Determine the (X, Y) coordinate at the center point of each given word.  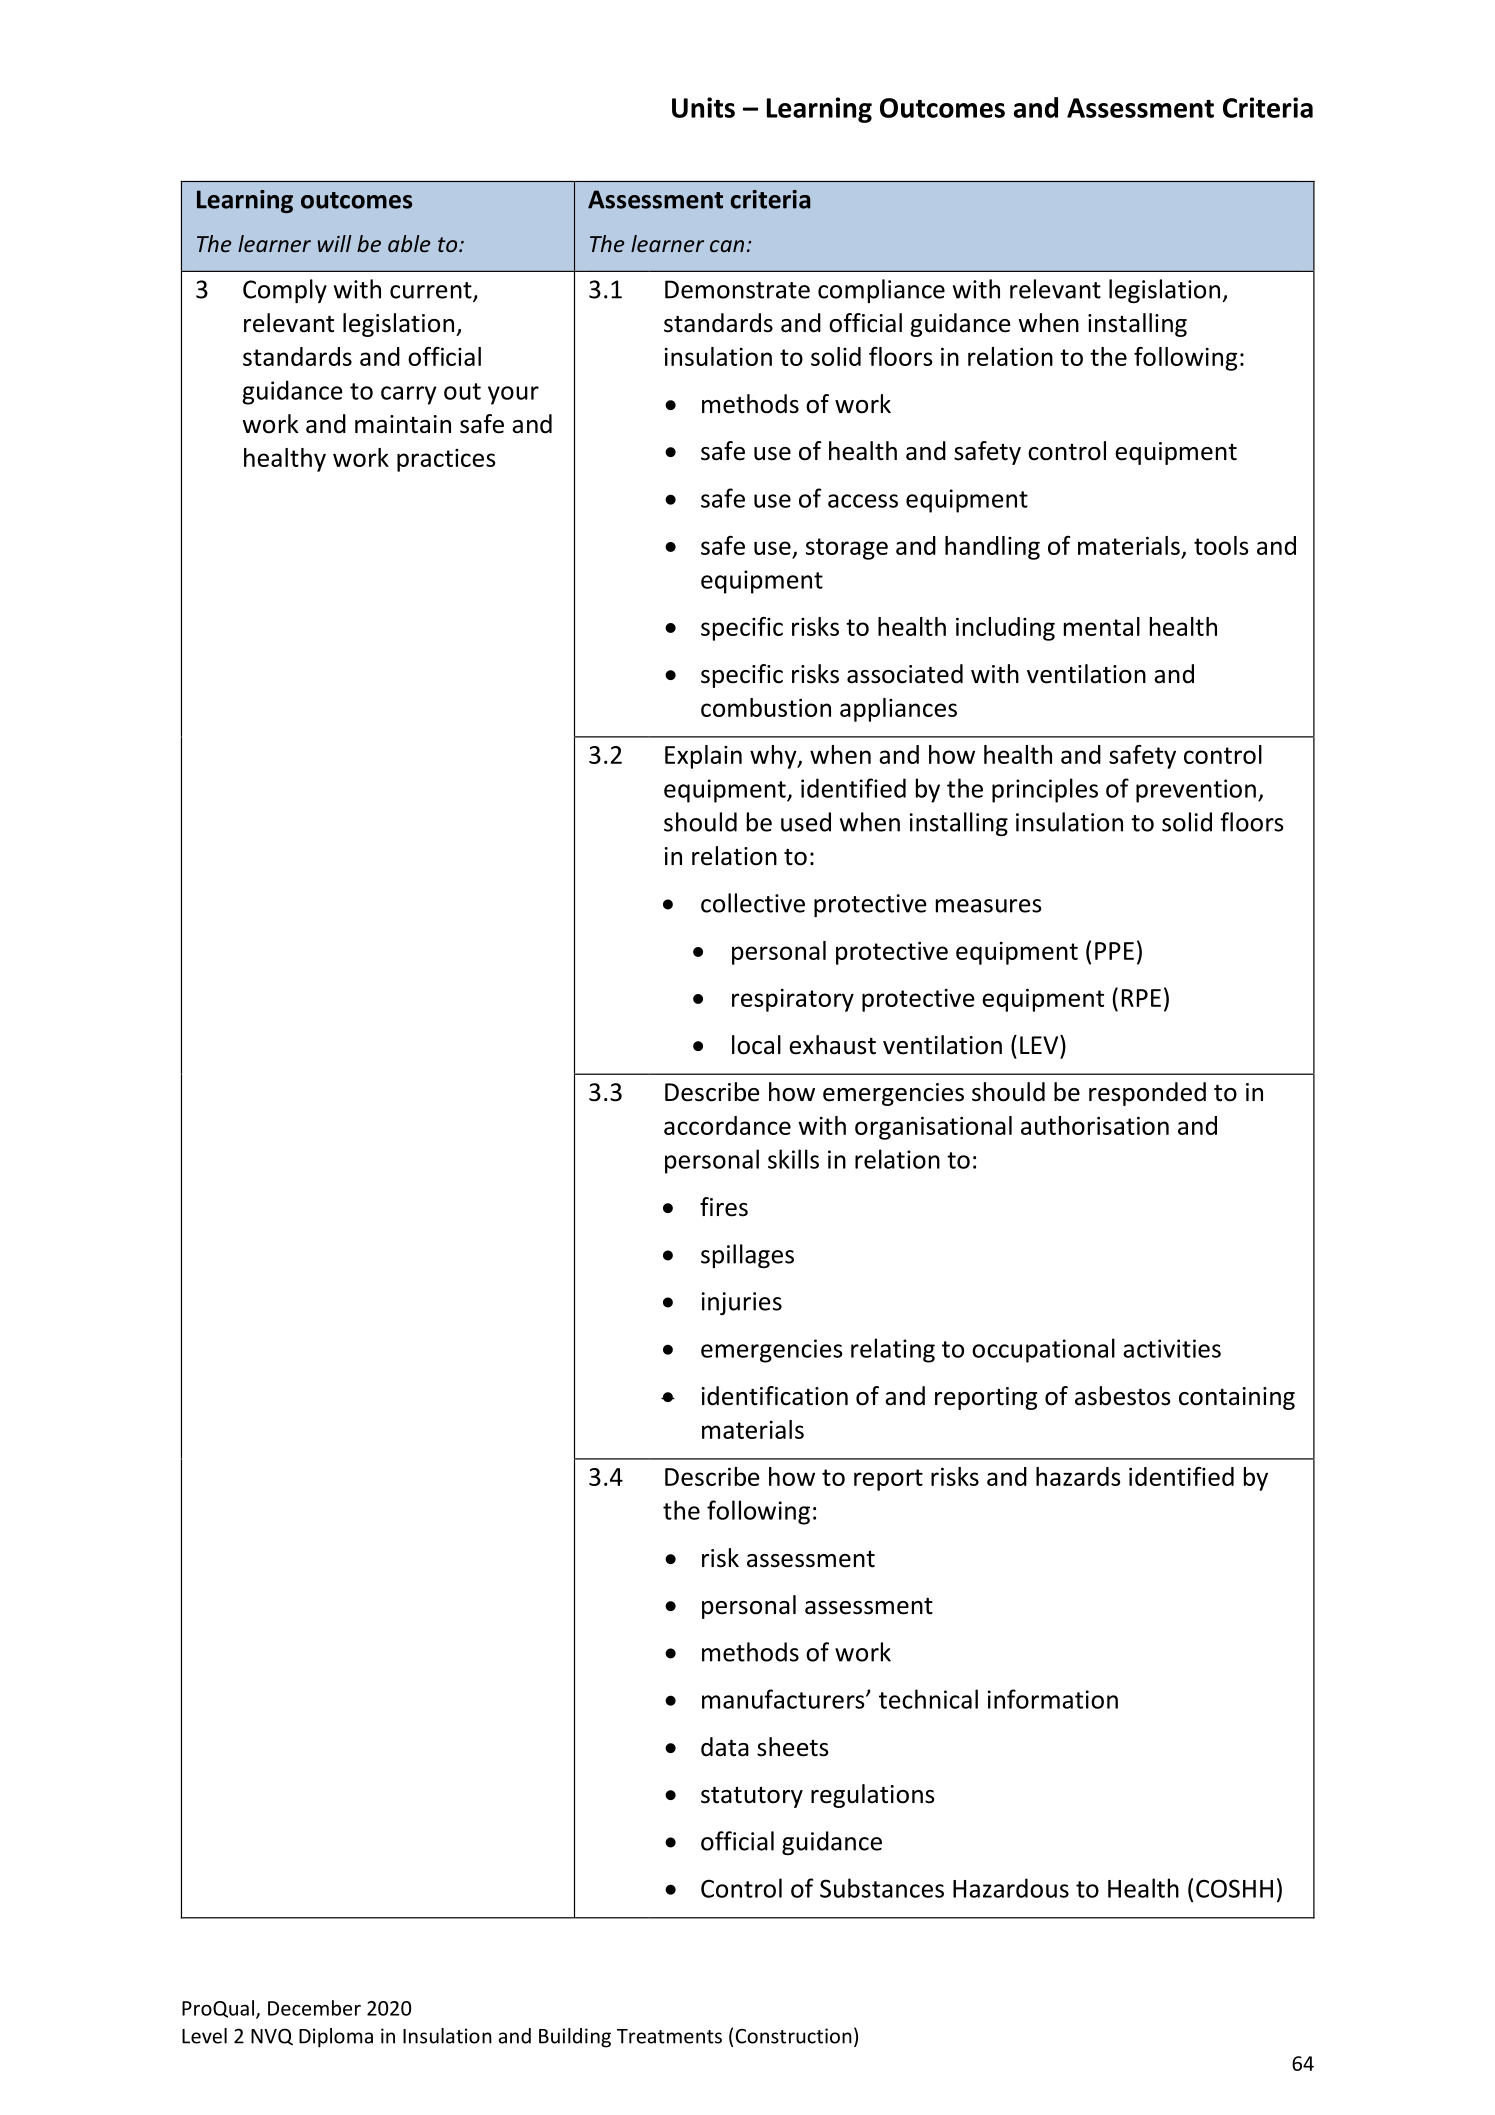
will (335, 243)
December (314, 2008)
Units (703, 107)
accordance (727, 1125)
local (756, 1045)
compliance (881, 291)
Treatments (669, 2036)
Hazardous (1011, 1888)
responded (1147, 1094)
